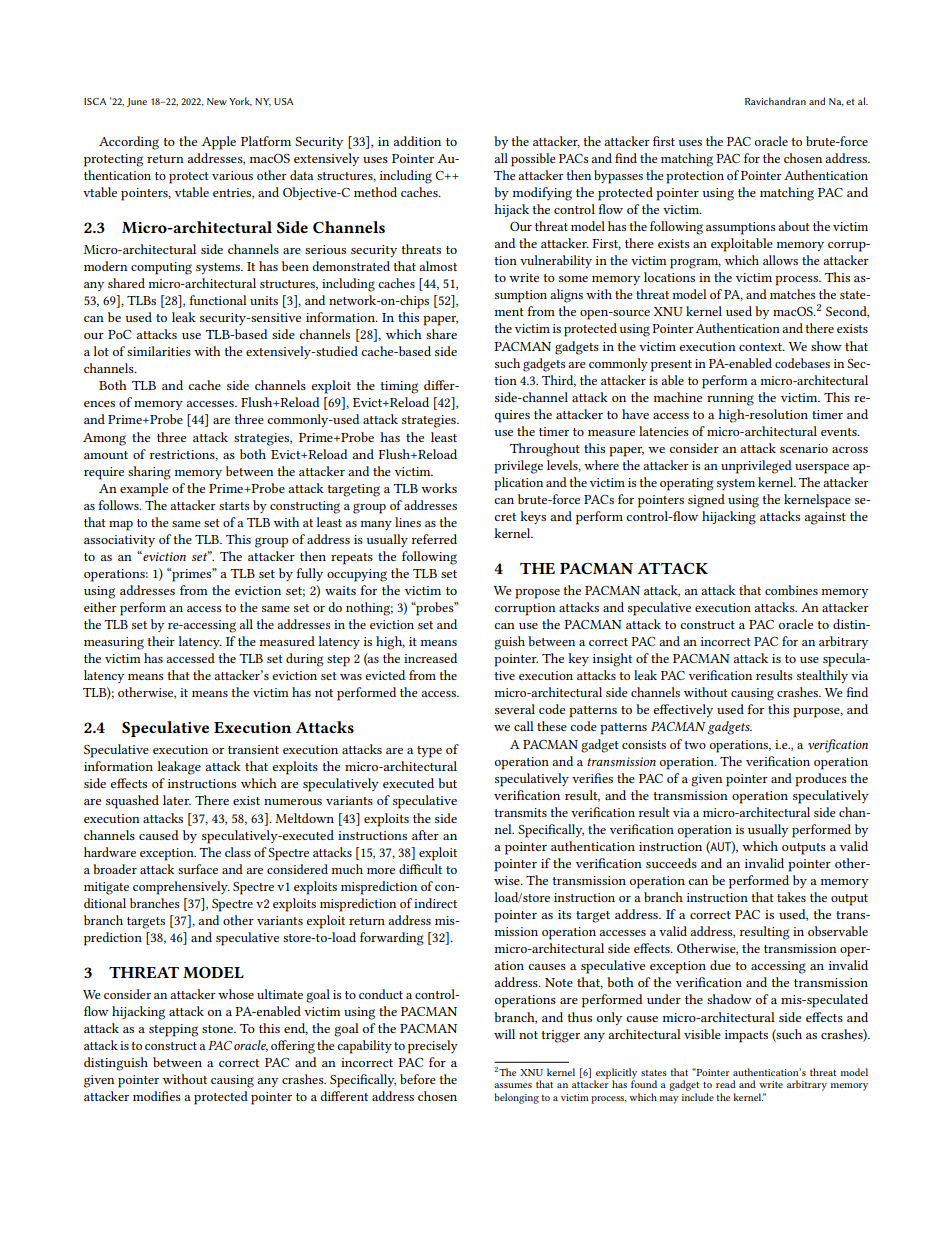 The height and width of the screenshot is (1233, 952). Describe the element at coordinates (515, 709) in the screenshot. I see `several` at that location.
